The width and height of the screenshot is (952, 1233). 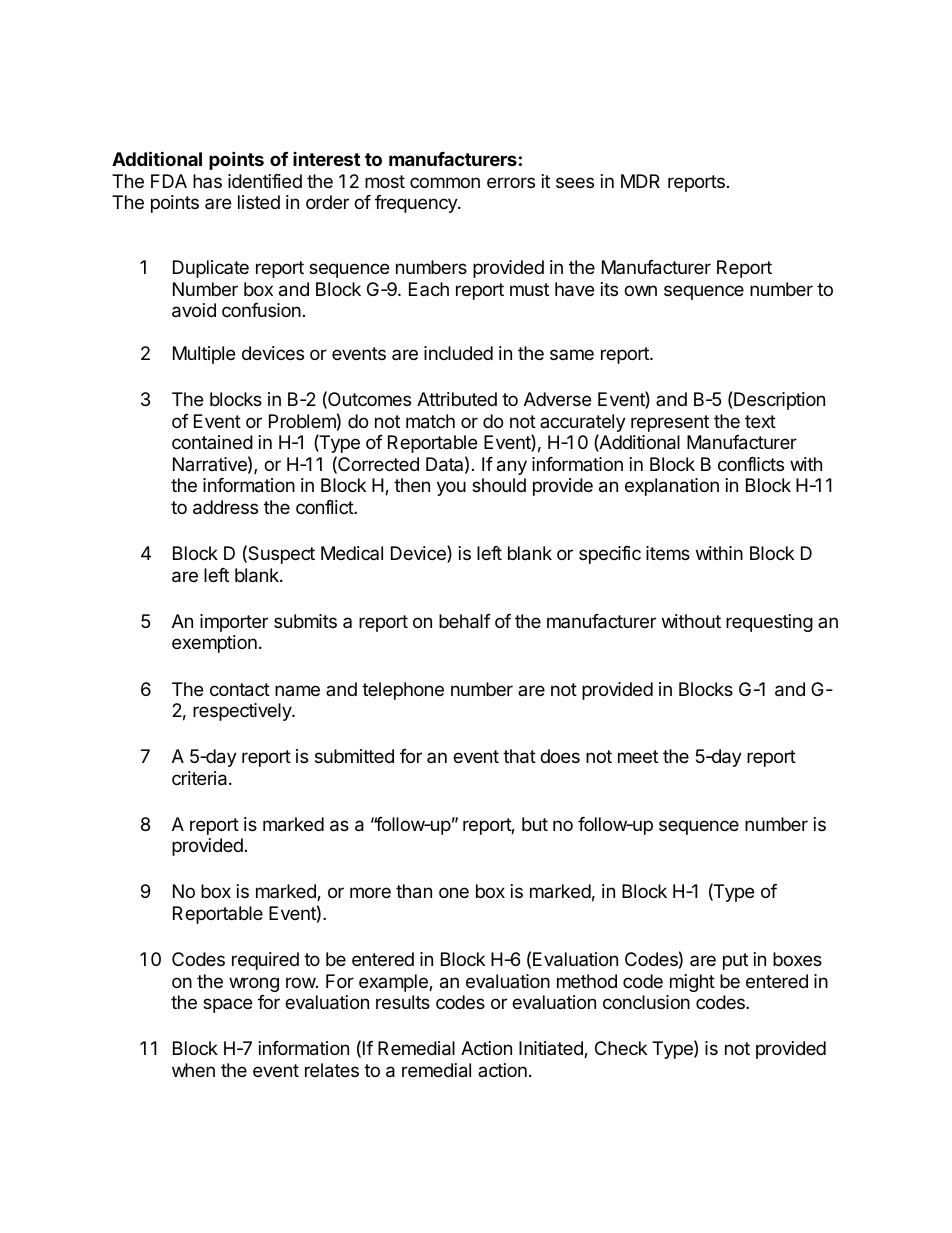 What do you see at coordinates (265, 181) in the screenshot?
I see `identified` at bounding box center [265, 181].
